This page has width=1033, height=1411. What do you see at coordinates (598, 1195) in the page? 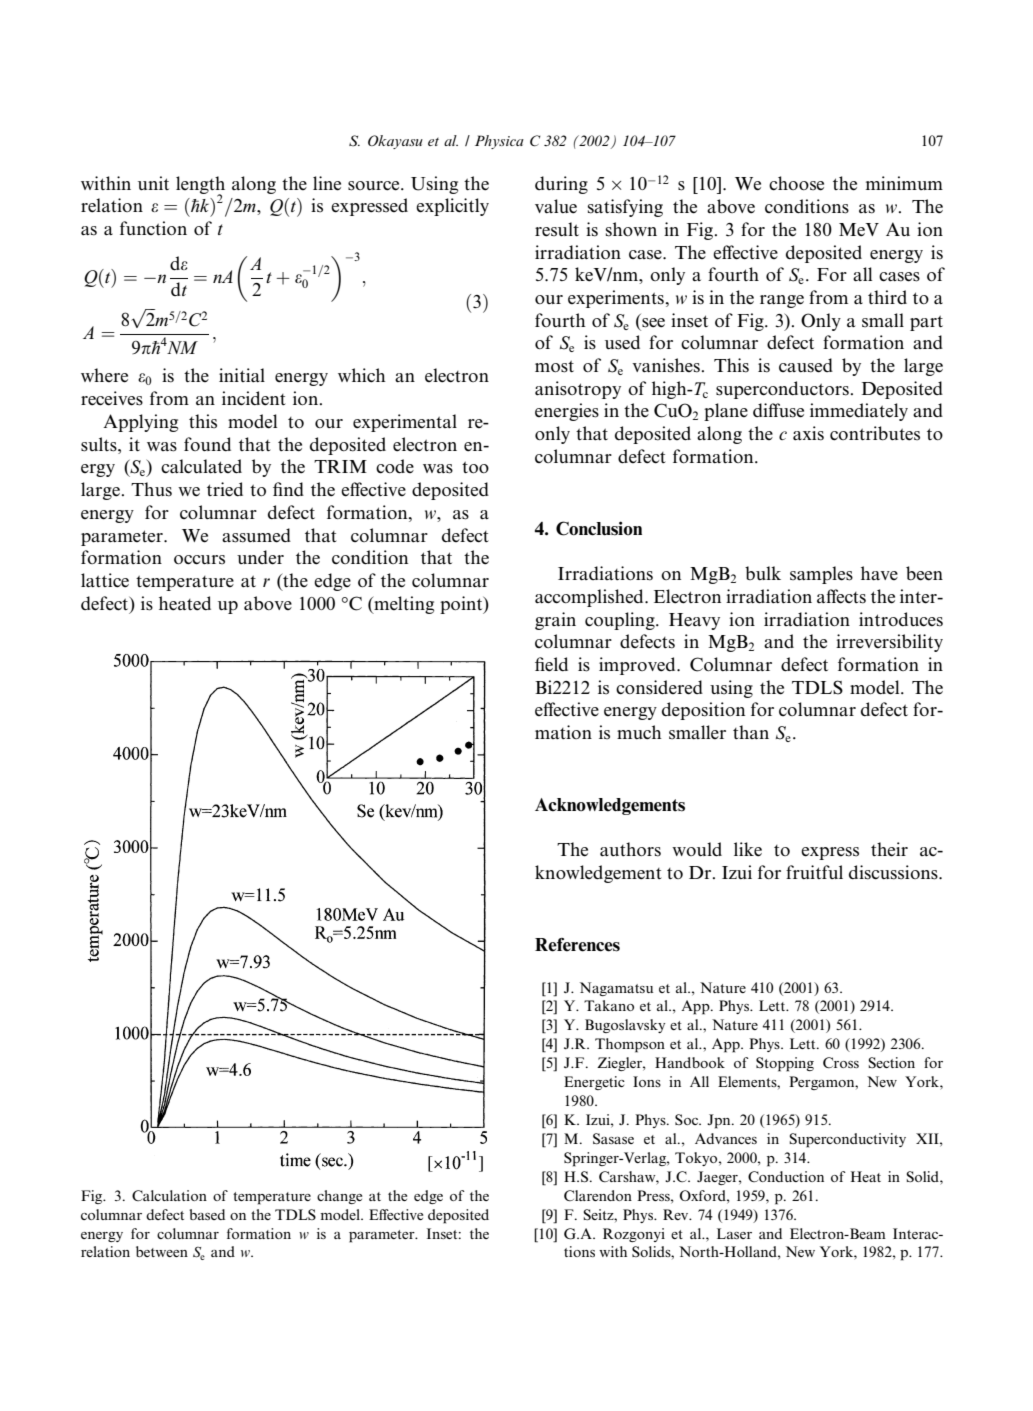
I see `Clarendon` at bounding box center [598, 1195].
